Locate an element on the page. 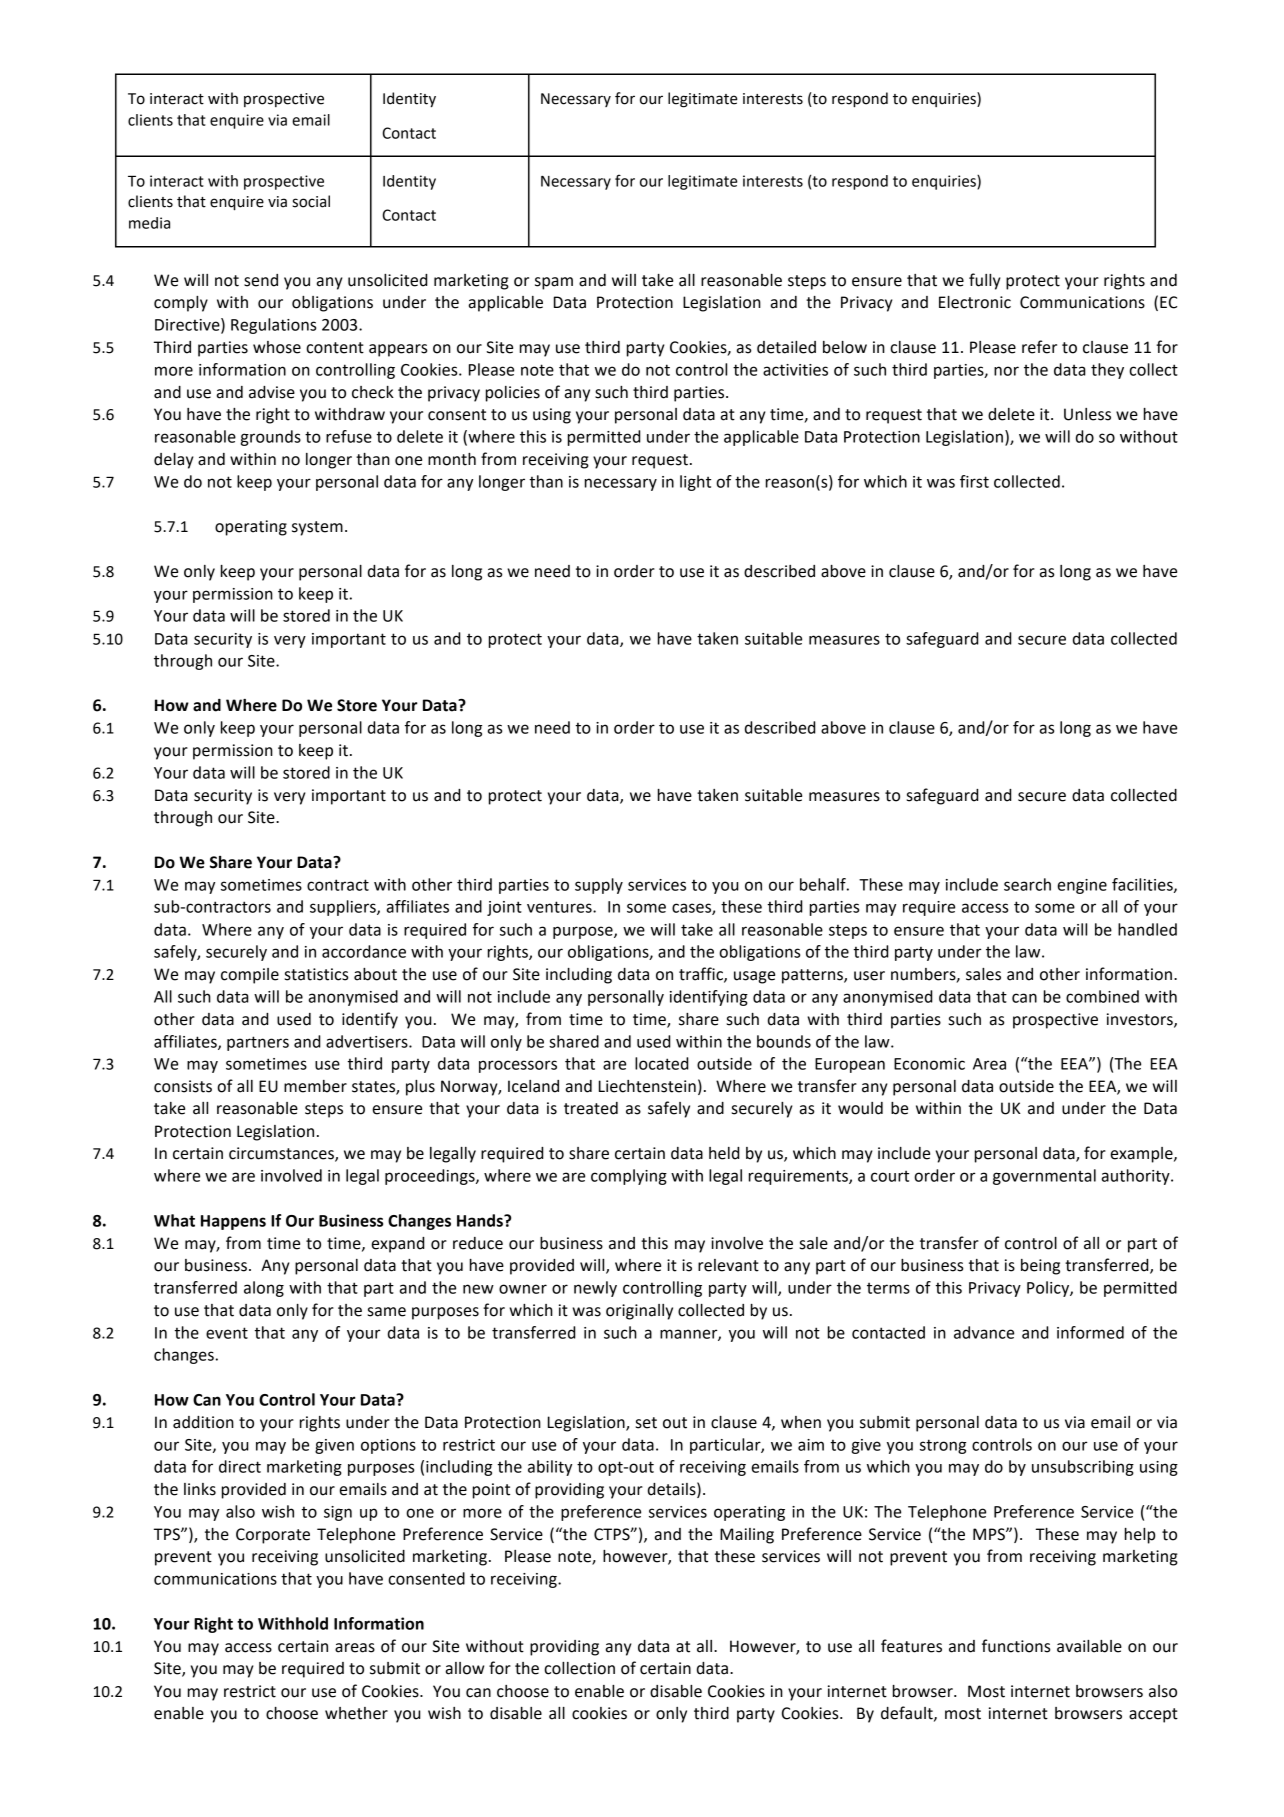  search is located at coordinates (1027, 884).
